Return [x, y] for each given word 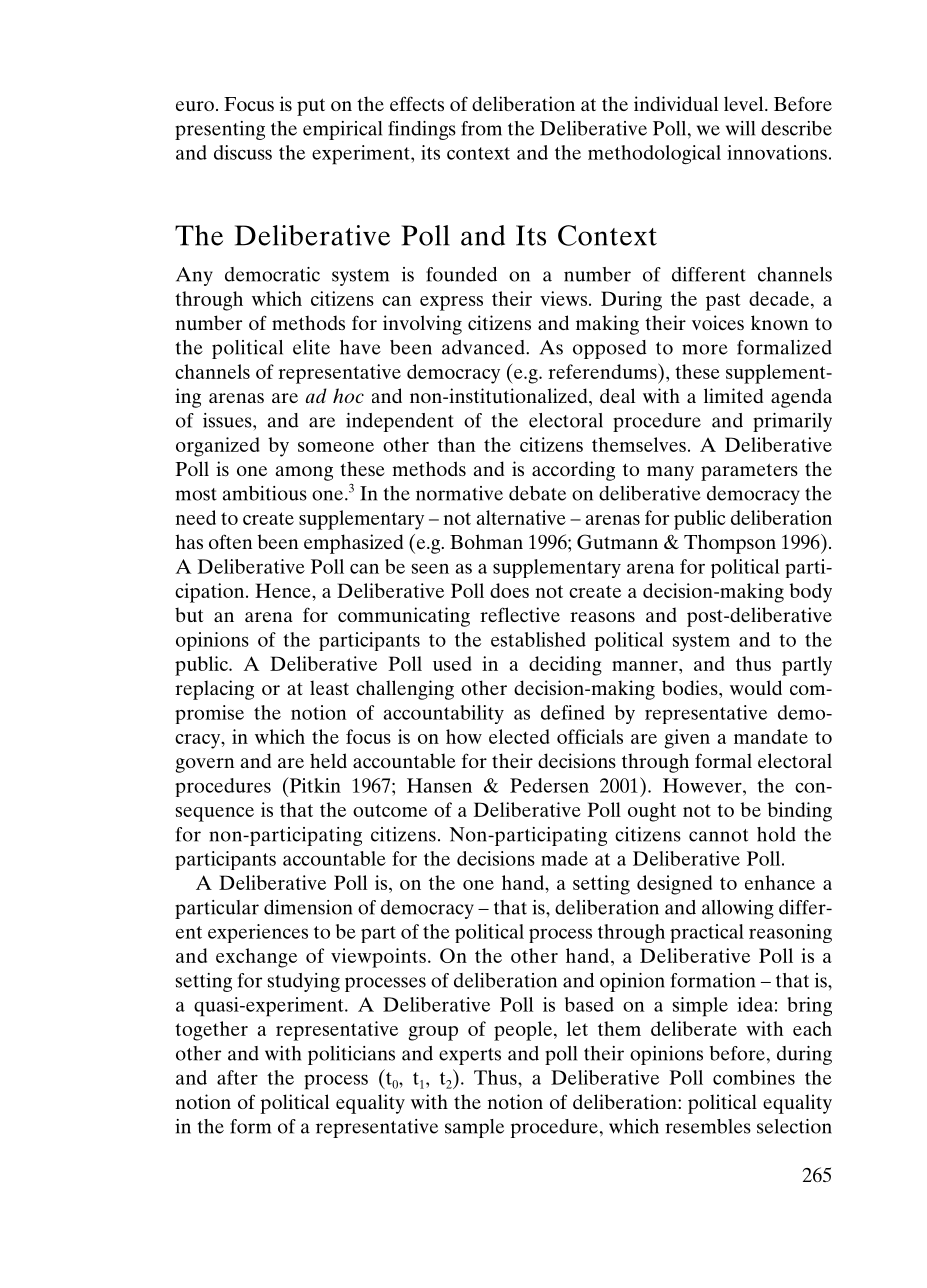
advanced [484, 347]
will [740, 128]
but [189, 614]
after [237, 1077]
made [564, 858]
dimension [308, 907]
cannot [718, 835]
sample [474, 1128]
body [810, 593]
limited [733, 395]
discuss [243, 152]
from [481, 128]
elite [311, 347]
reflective [520, 614]
